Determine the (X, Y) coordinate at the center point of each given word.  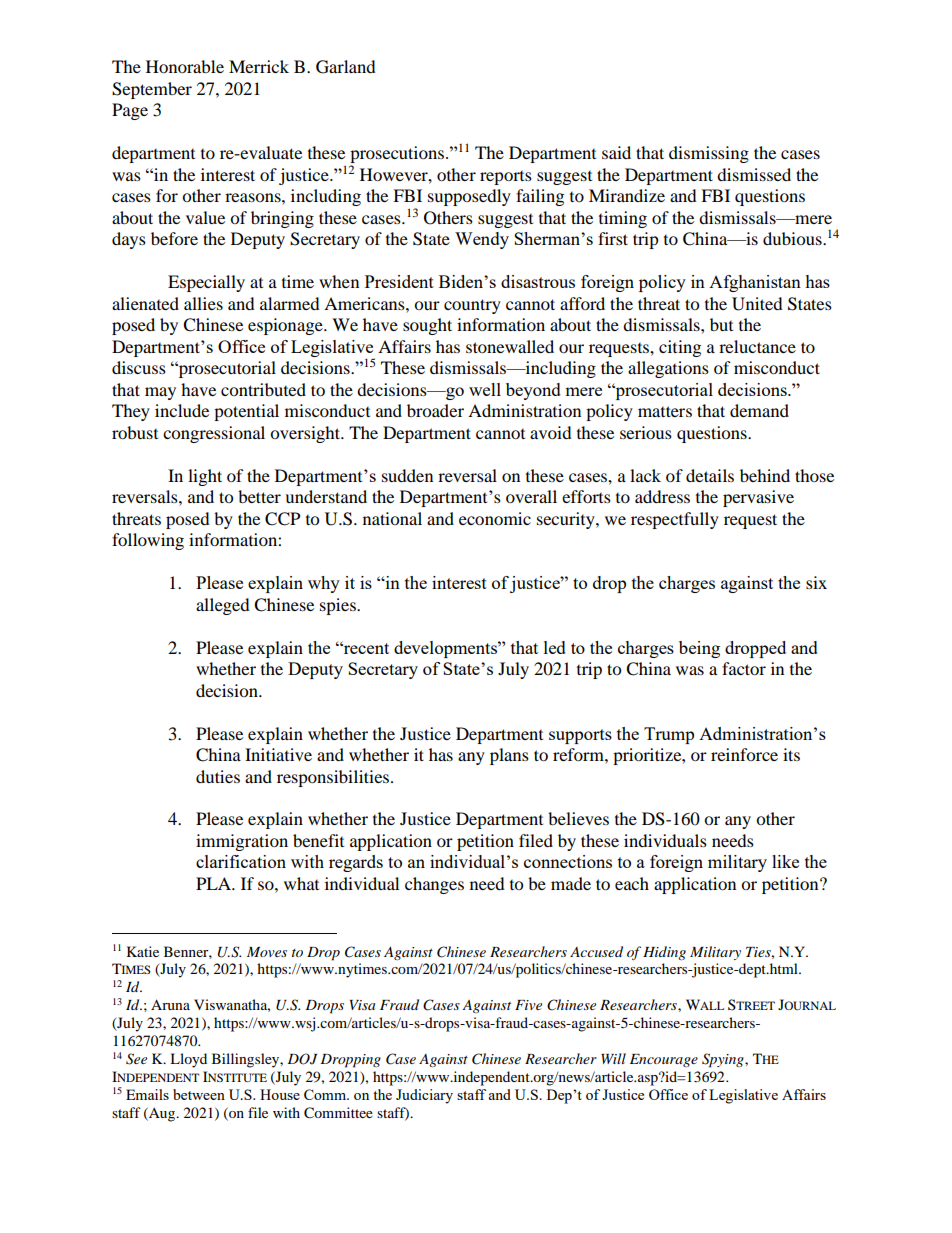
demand (759, 410)
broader (435, 410)
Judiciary (424, 1096)
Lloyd (188, 1060)
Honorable (185, 66)
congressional (214, 434)
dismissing (709, 154)
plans (509, 756)
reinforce (744, 754)
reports (506, 178)
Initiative (278, 754)
